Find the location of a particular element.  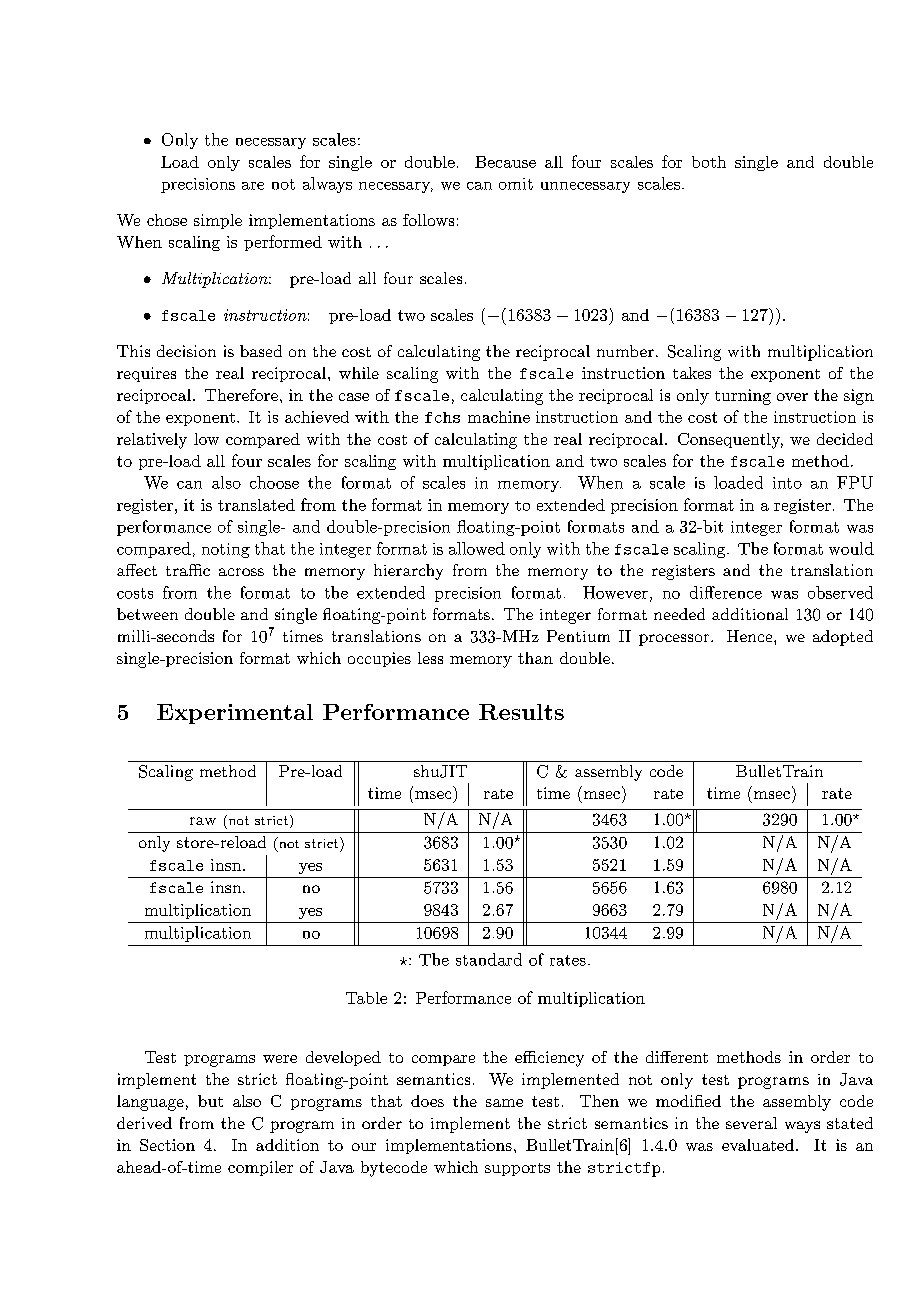

Hence is located at coordinates (751, 636).
